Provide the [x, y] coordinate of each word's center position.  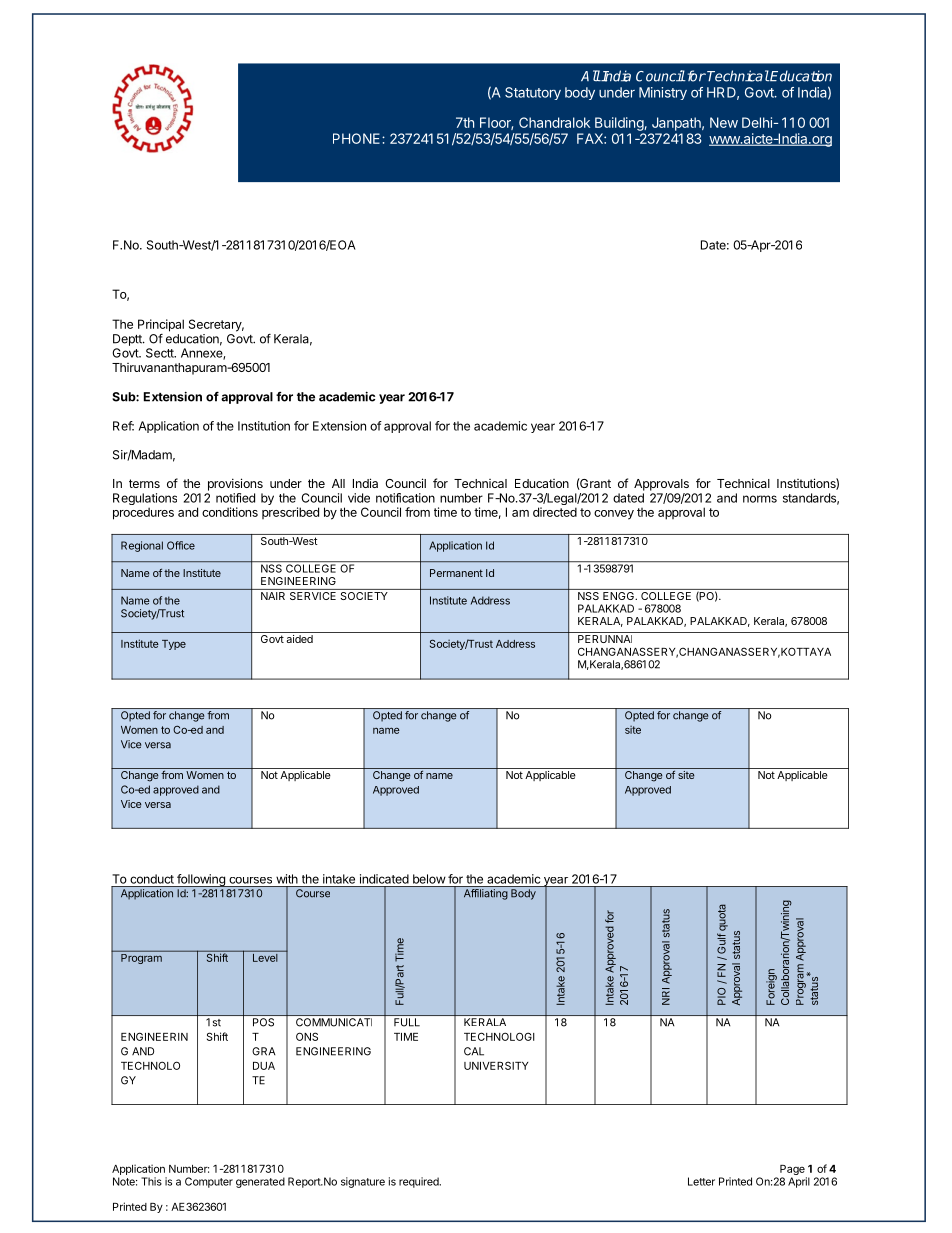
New [724, 122]
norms [760, 499]
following [201, 880]
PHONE [358, 138]
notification [405, 498]
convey [614, 515]
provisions [235, 484]
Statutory [533, 93]
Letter [701, 1181]
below [429, 879]
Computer [209, 1182]
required [420, 1182]
